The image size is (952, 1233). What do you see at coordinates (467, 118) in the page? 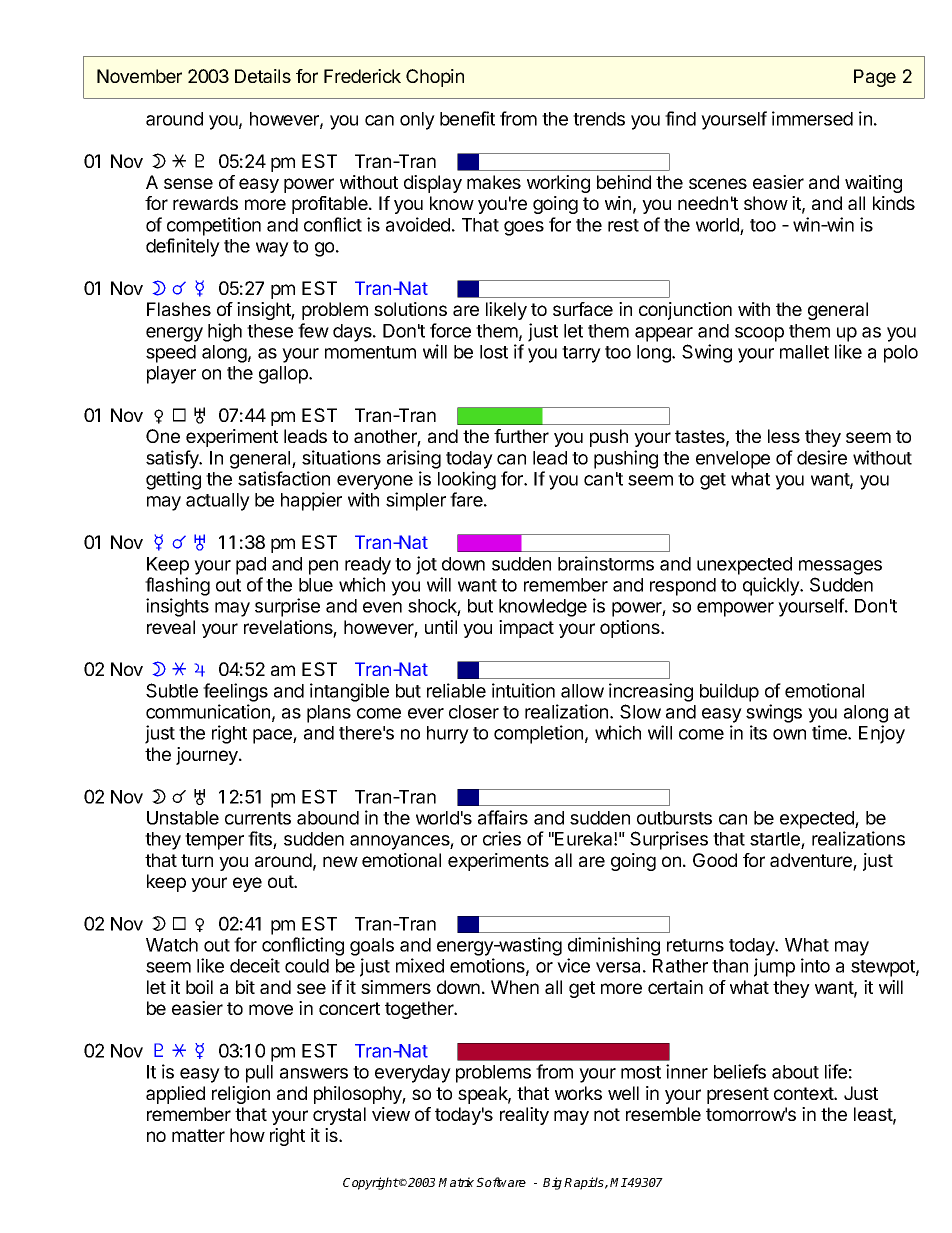
I see `benefit` at bounding box center [467, 118].
